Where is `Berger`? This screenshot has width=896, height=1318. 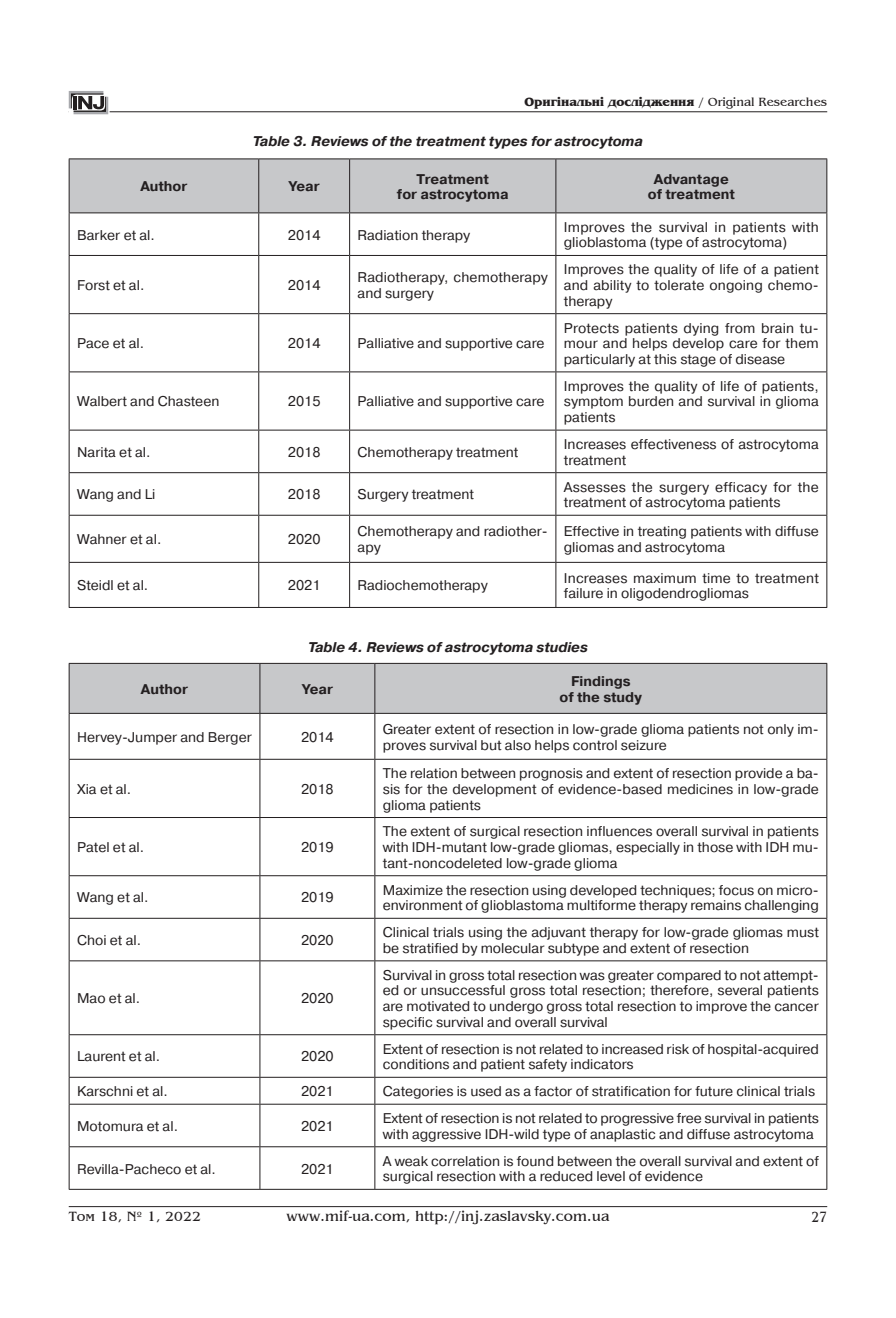
Berger is located at coordinates (230, 738).
